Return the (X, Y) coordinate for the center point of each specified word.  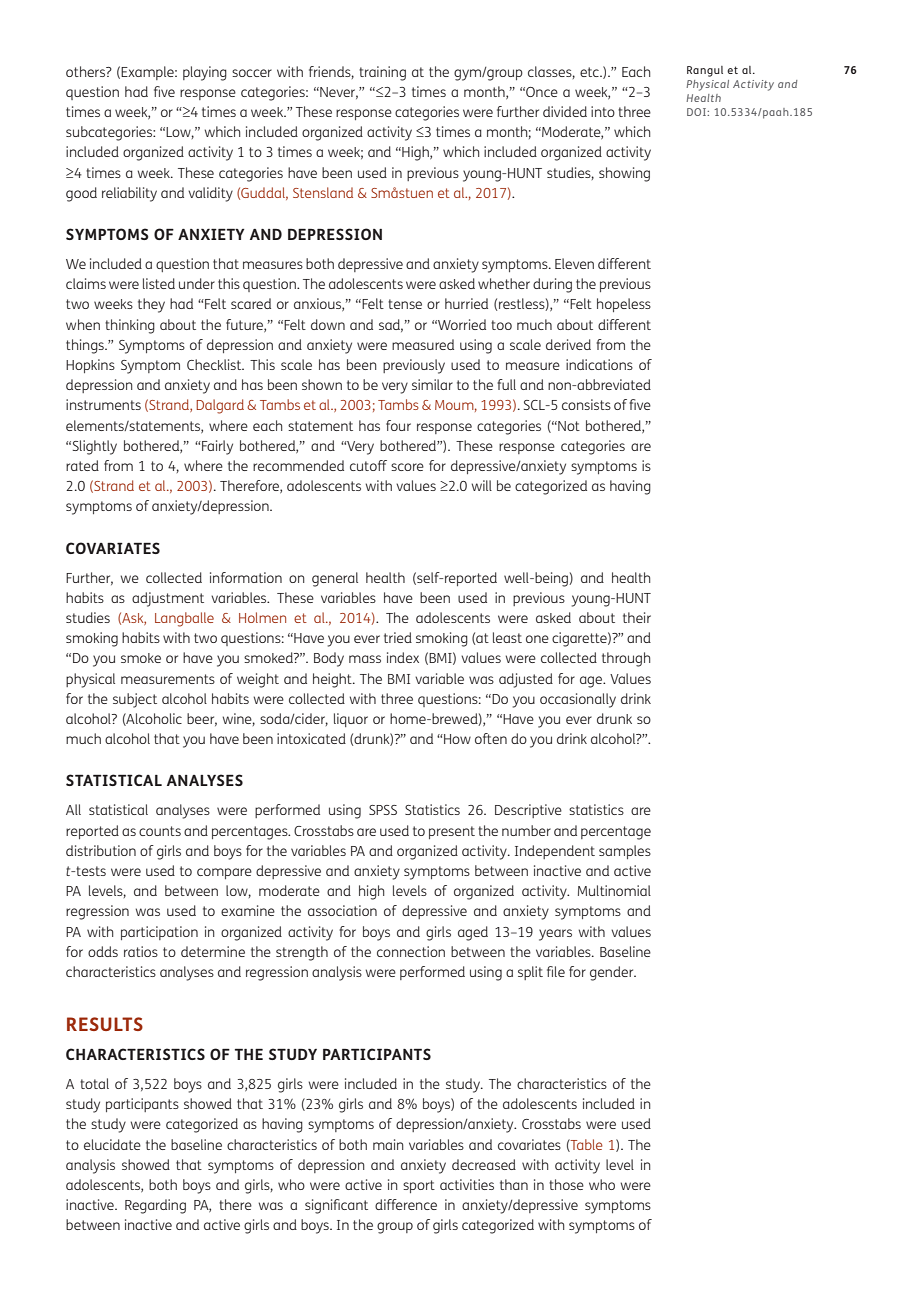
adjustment (168, 599)
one (537, 639)
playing (205, 73)
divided (565, 111)
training (382, 73)
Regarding (155, 1206)
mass (365, 659)
